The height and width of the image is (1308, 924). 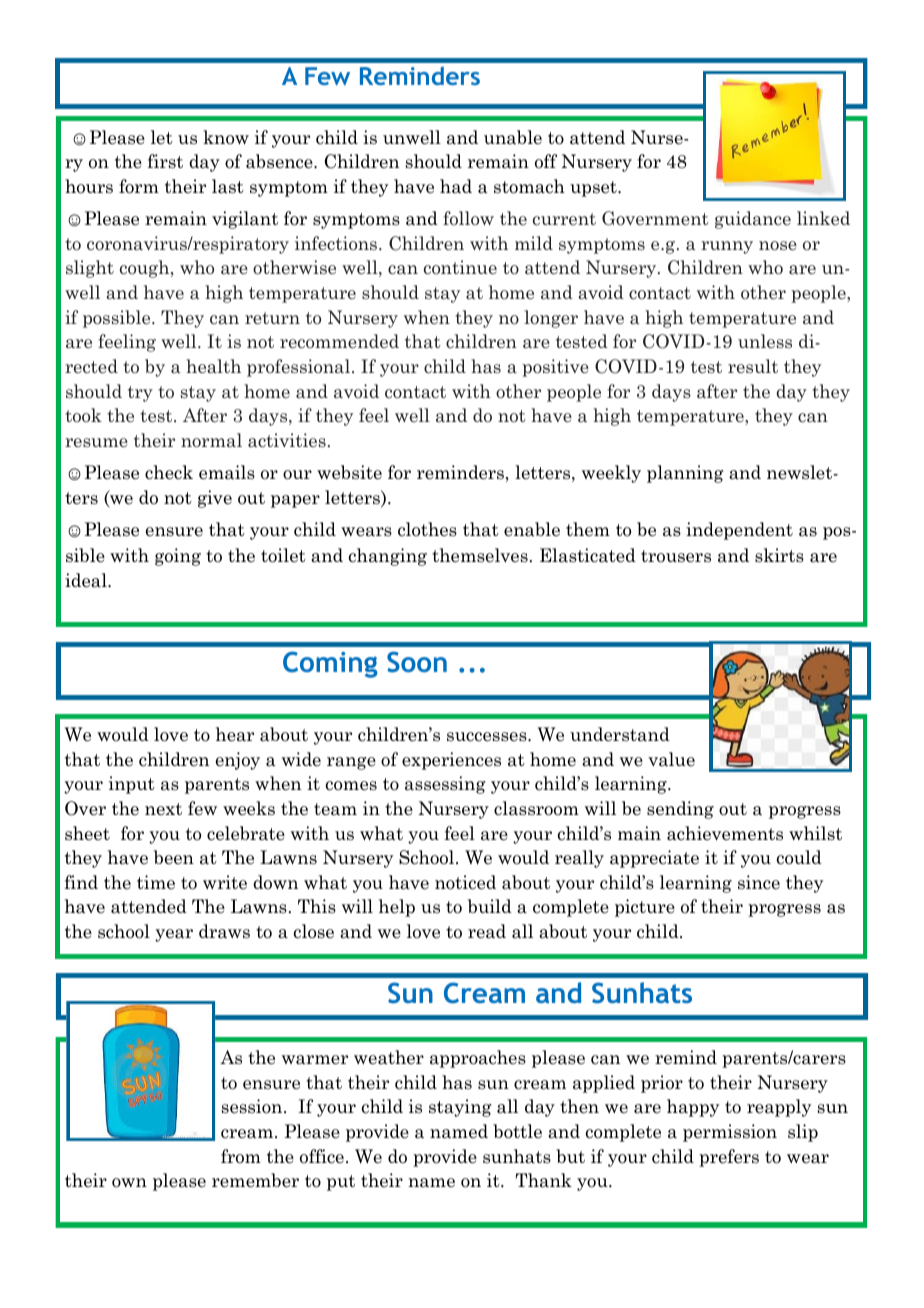 What do you see at coordinates (753, 220) in the image?
I see `guidance` at bounding box center [753, 220].
